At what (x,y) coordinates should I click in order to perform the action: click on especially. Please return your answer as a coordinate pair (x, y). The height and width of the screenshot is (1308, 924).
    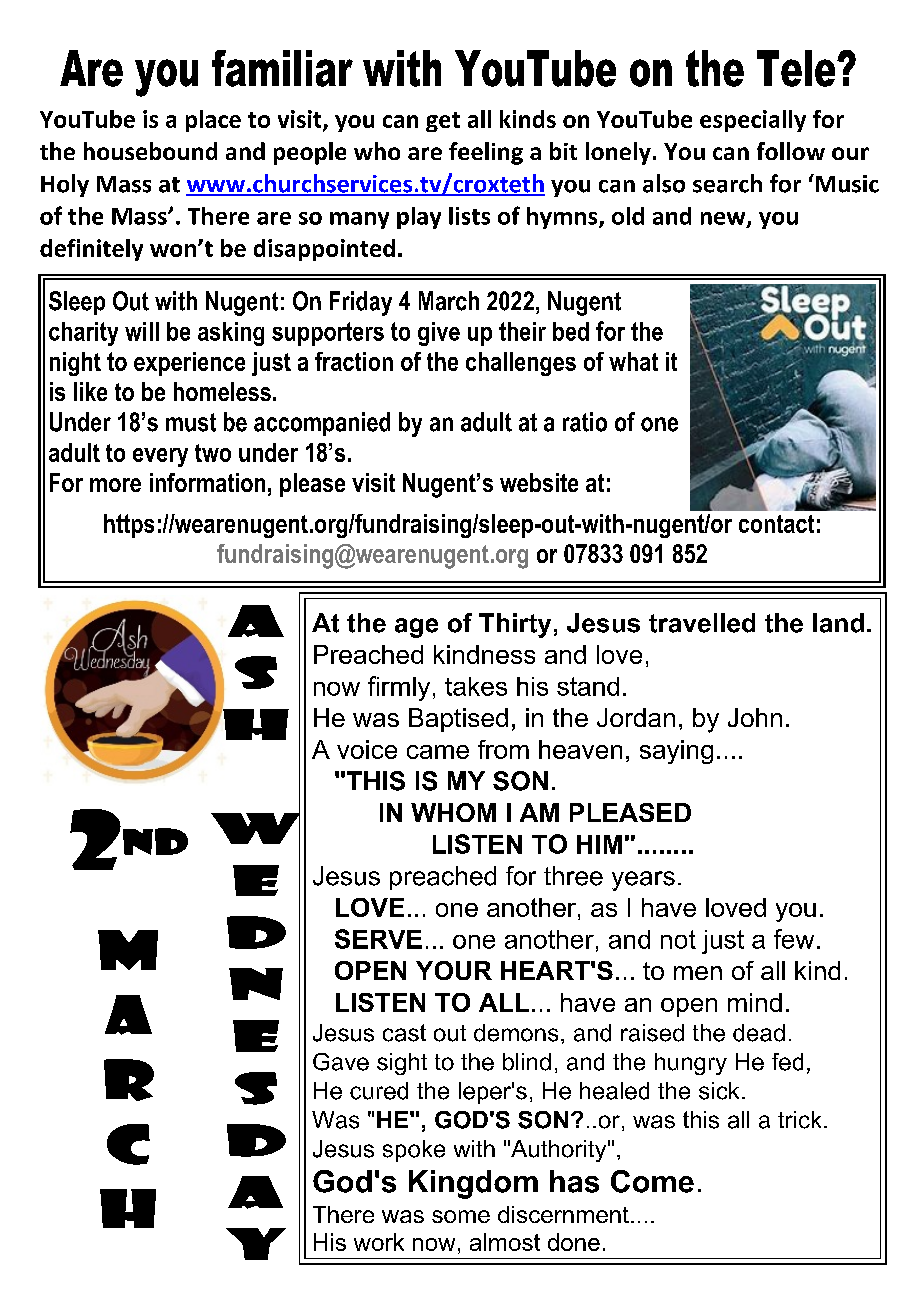
    Looking at the image, I should click on (753, 121).
